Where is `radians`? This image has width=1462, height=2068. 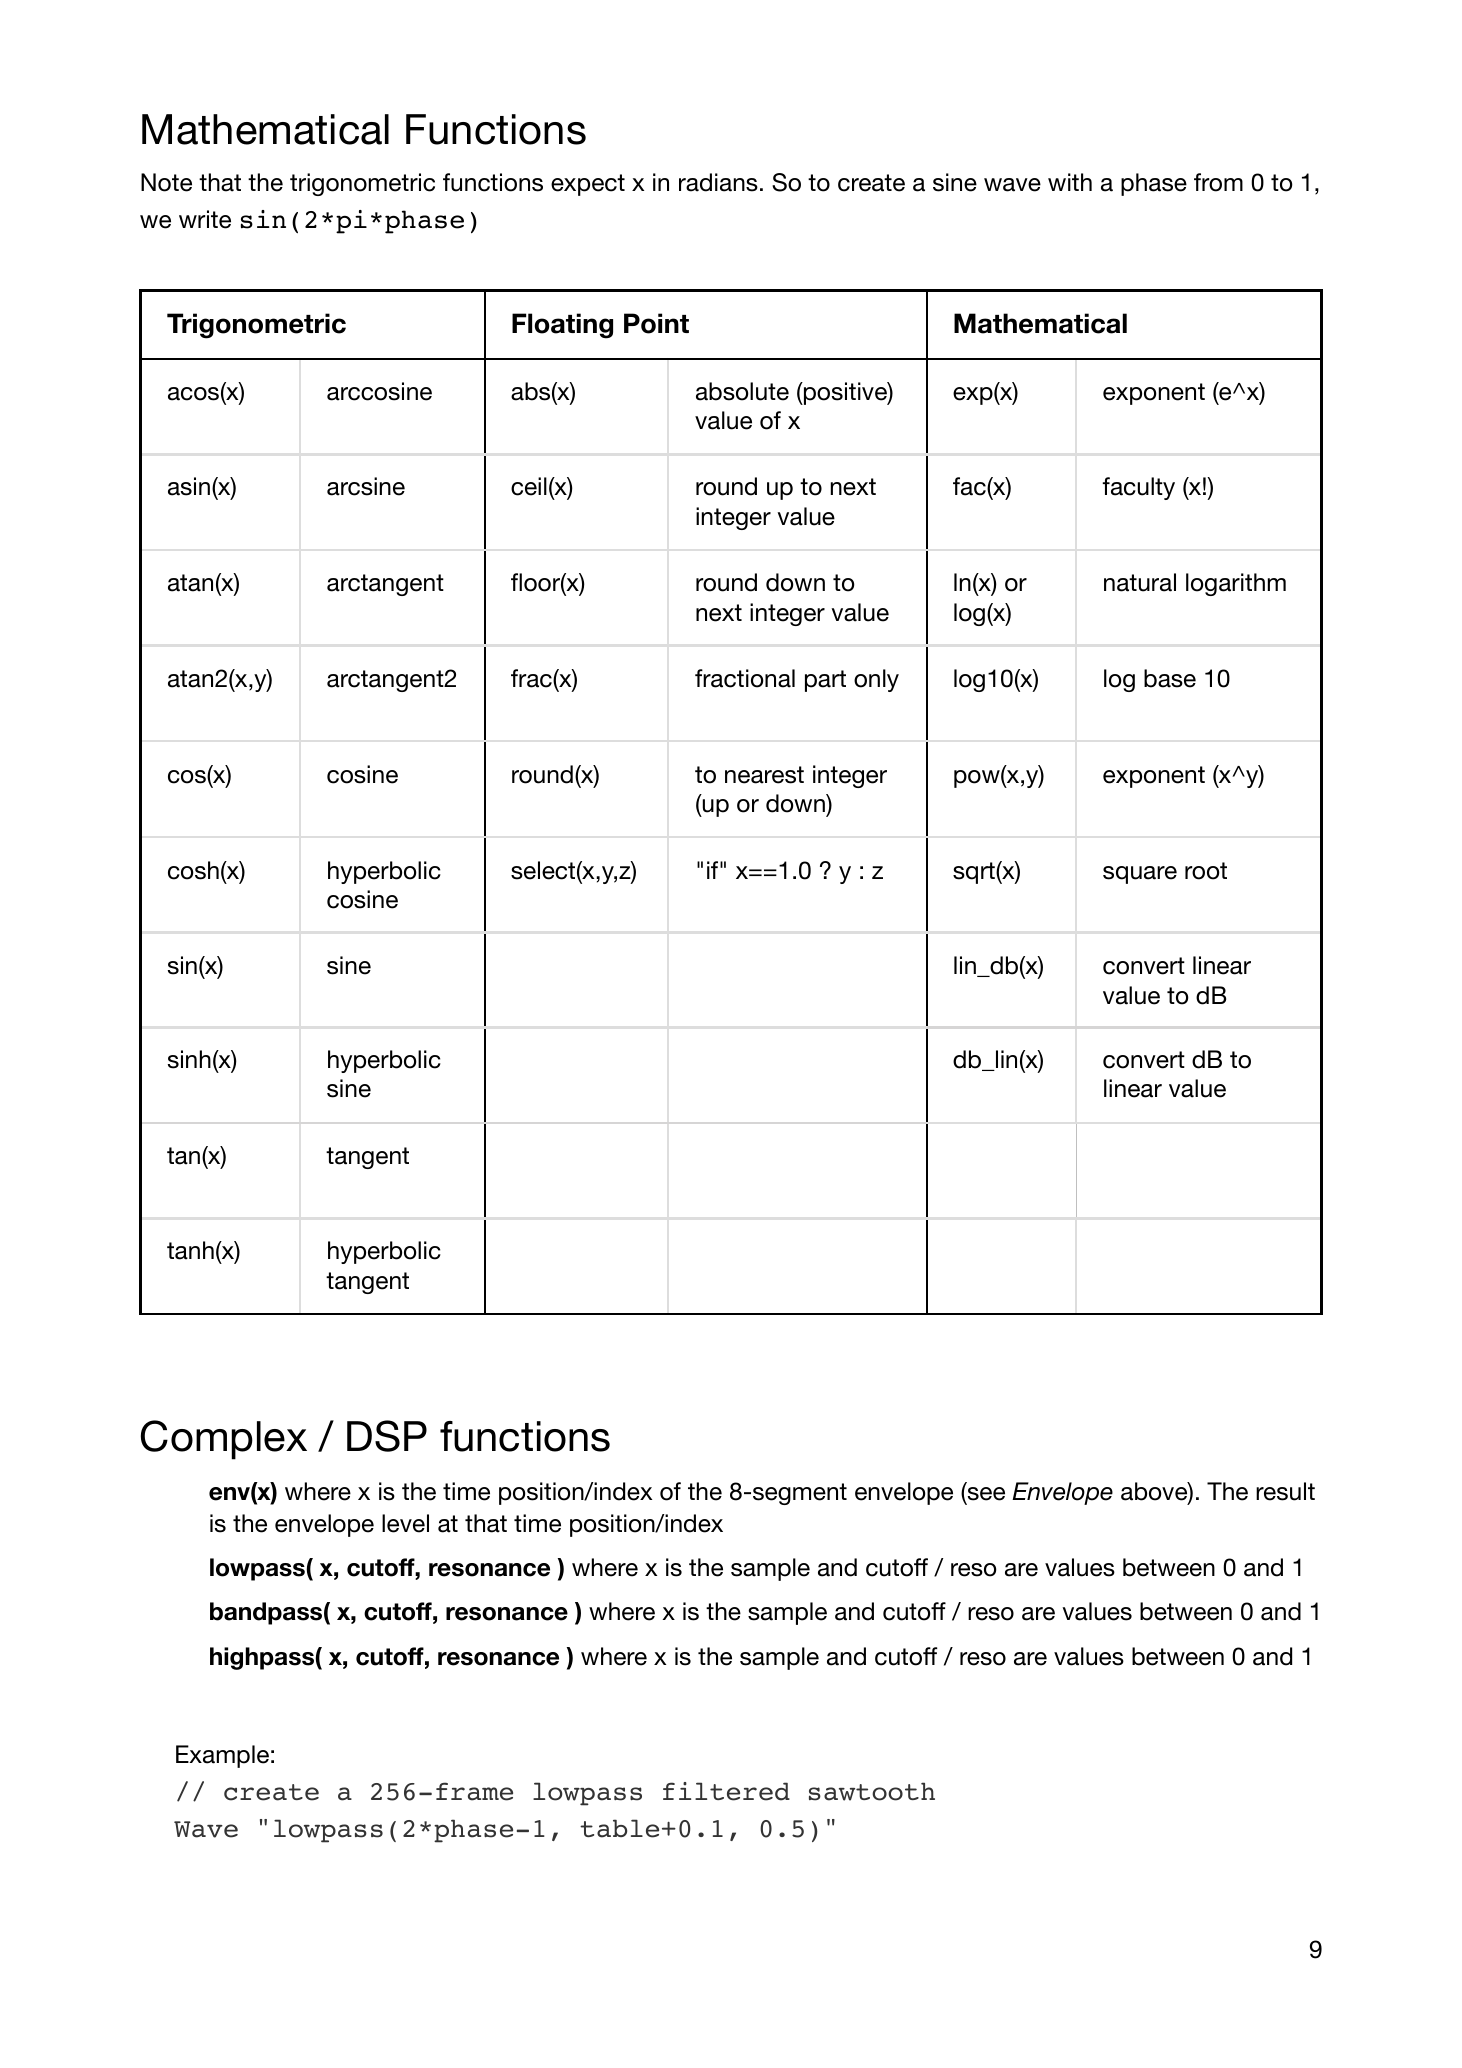
radians is located at coordinates (718, 182).
